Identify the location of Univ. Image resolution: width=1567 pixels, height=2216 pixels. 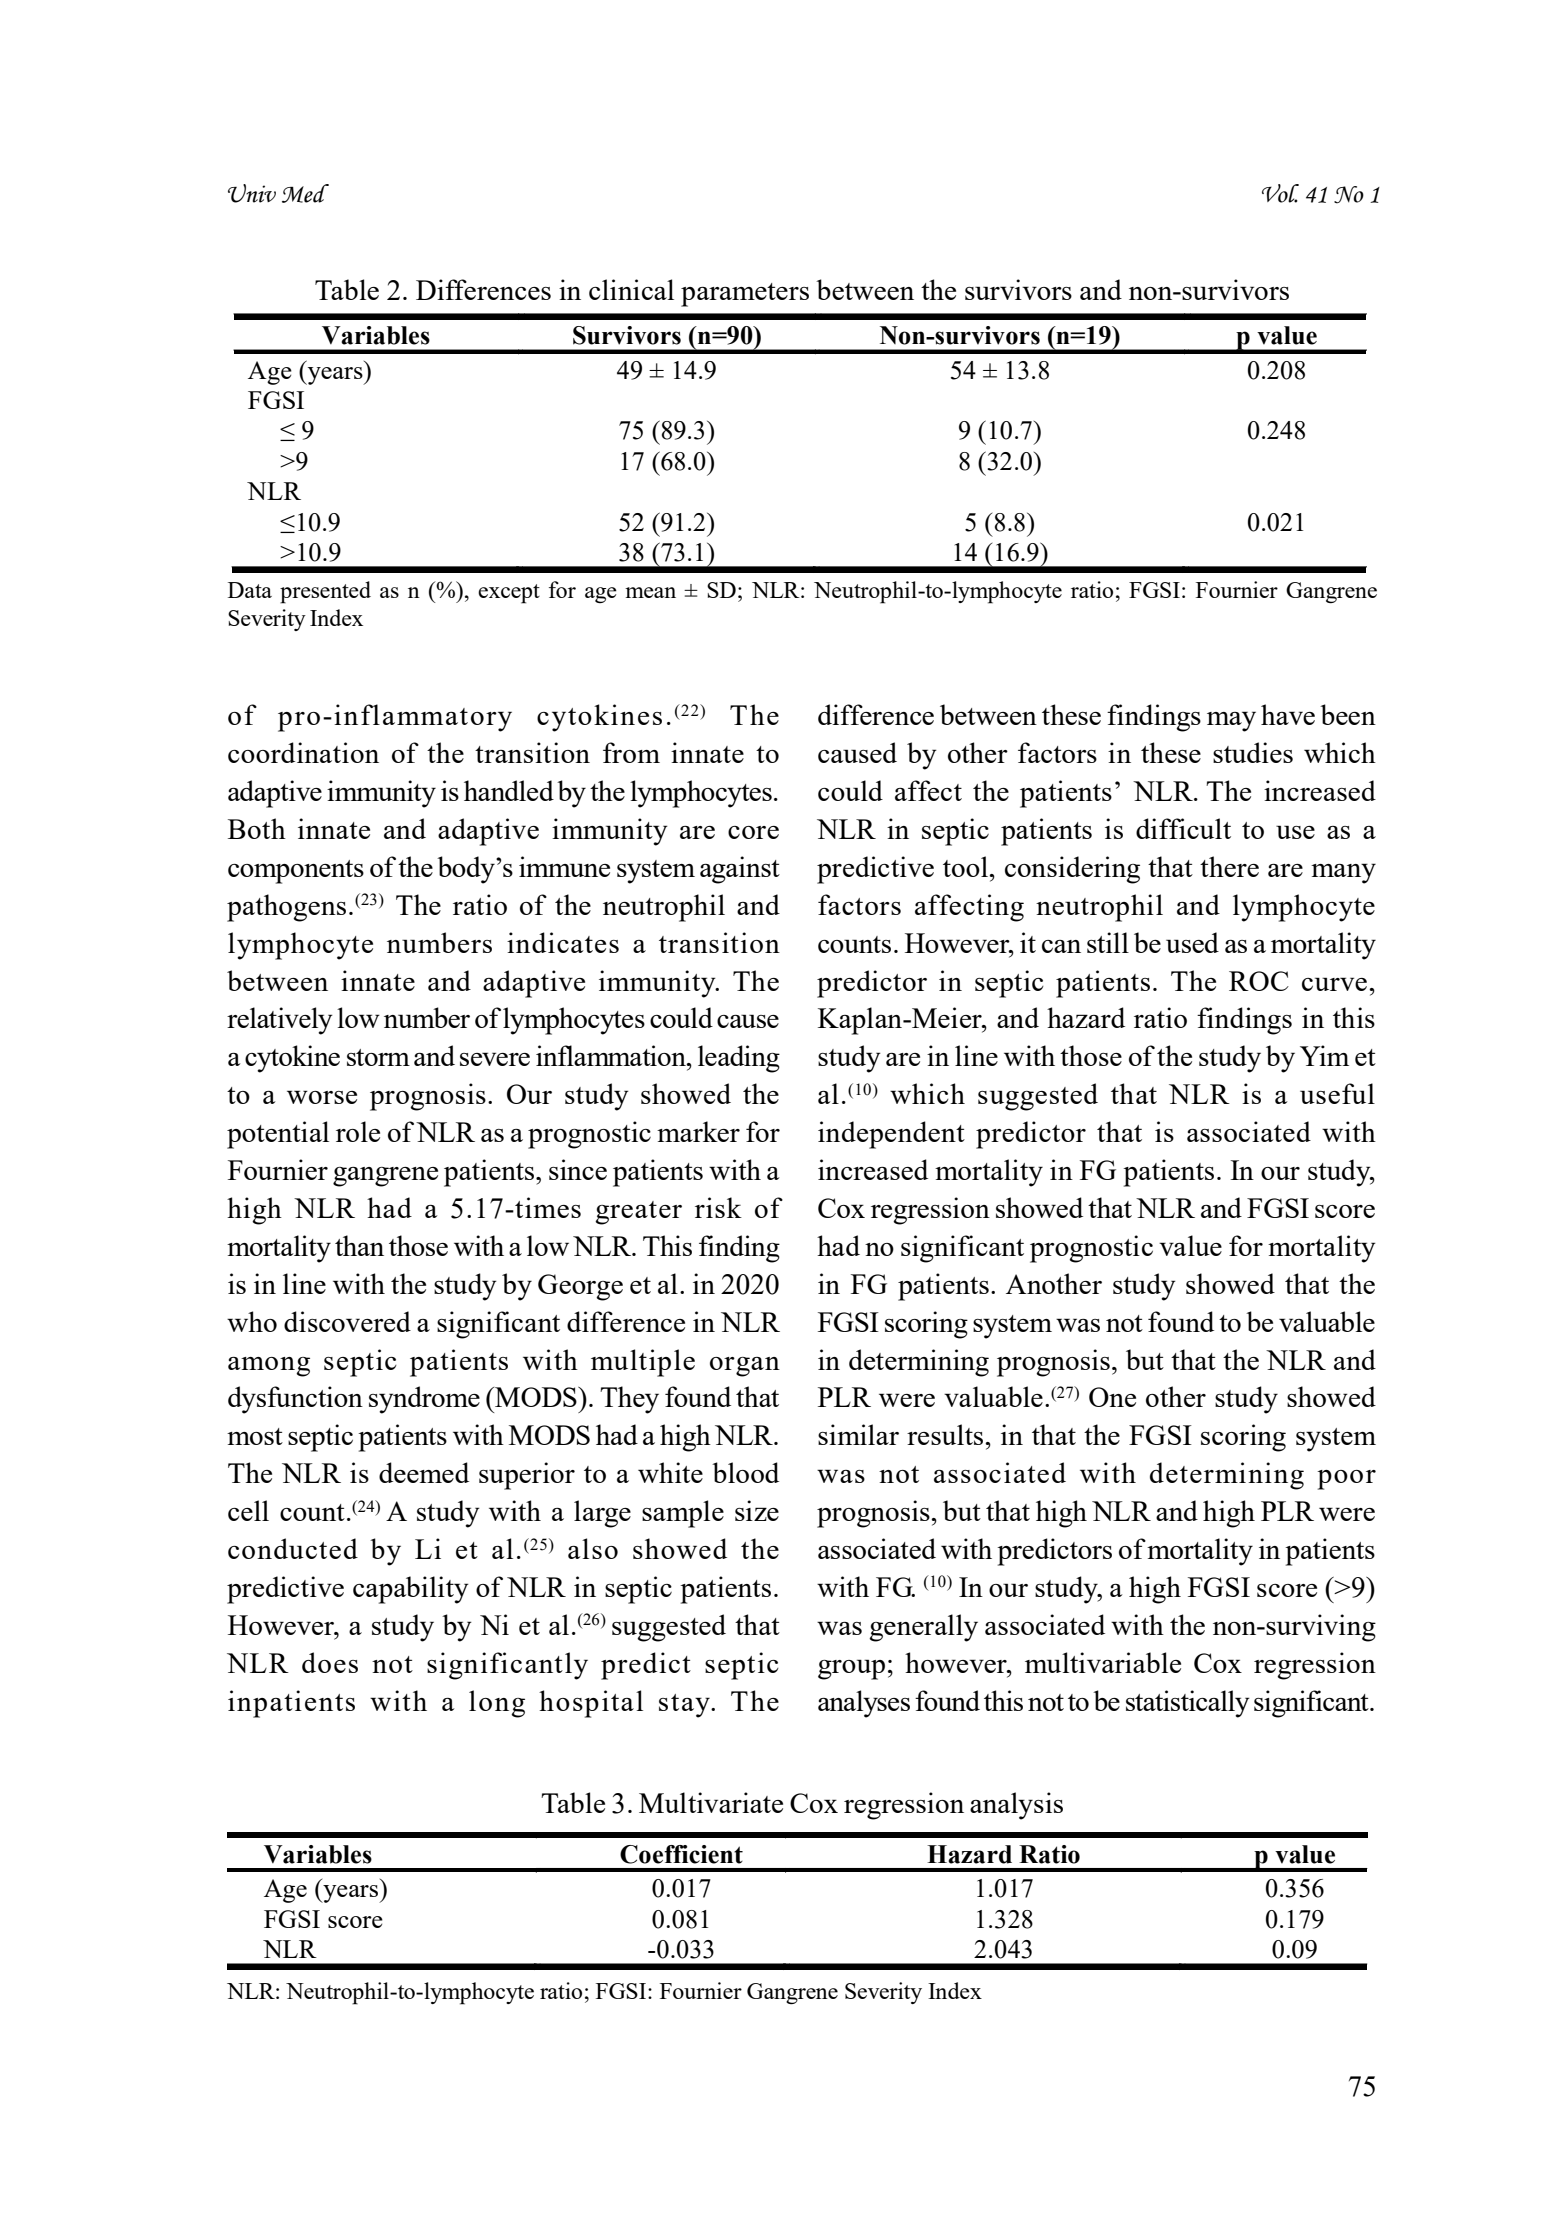
(252, 193).
